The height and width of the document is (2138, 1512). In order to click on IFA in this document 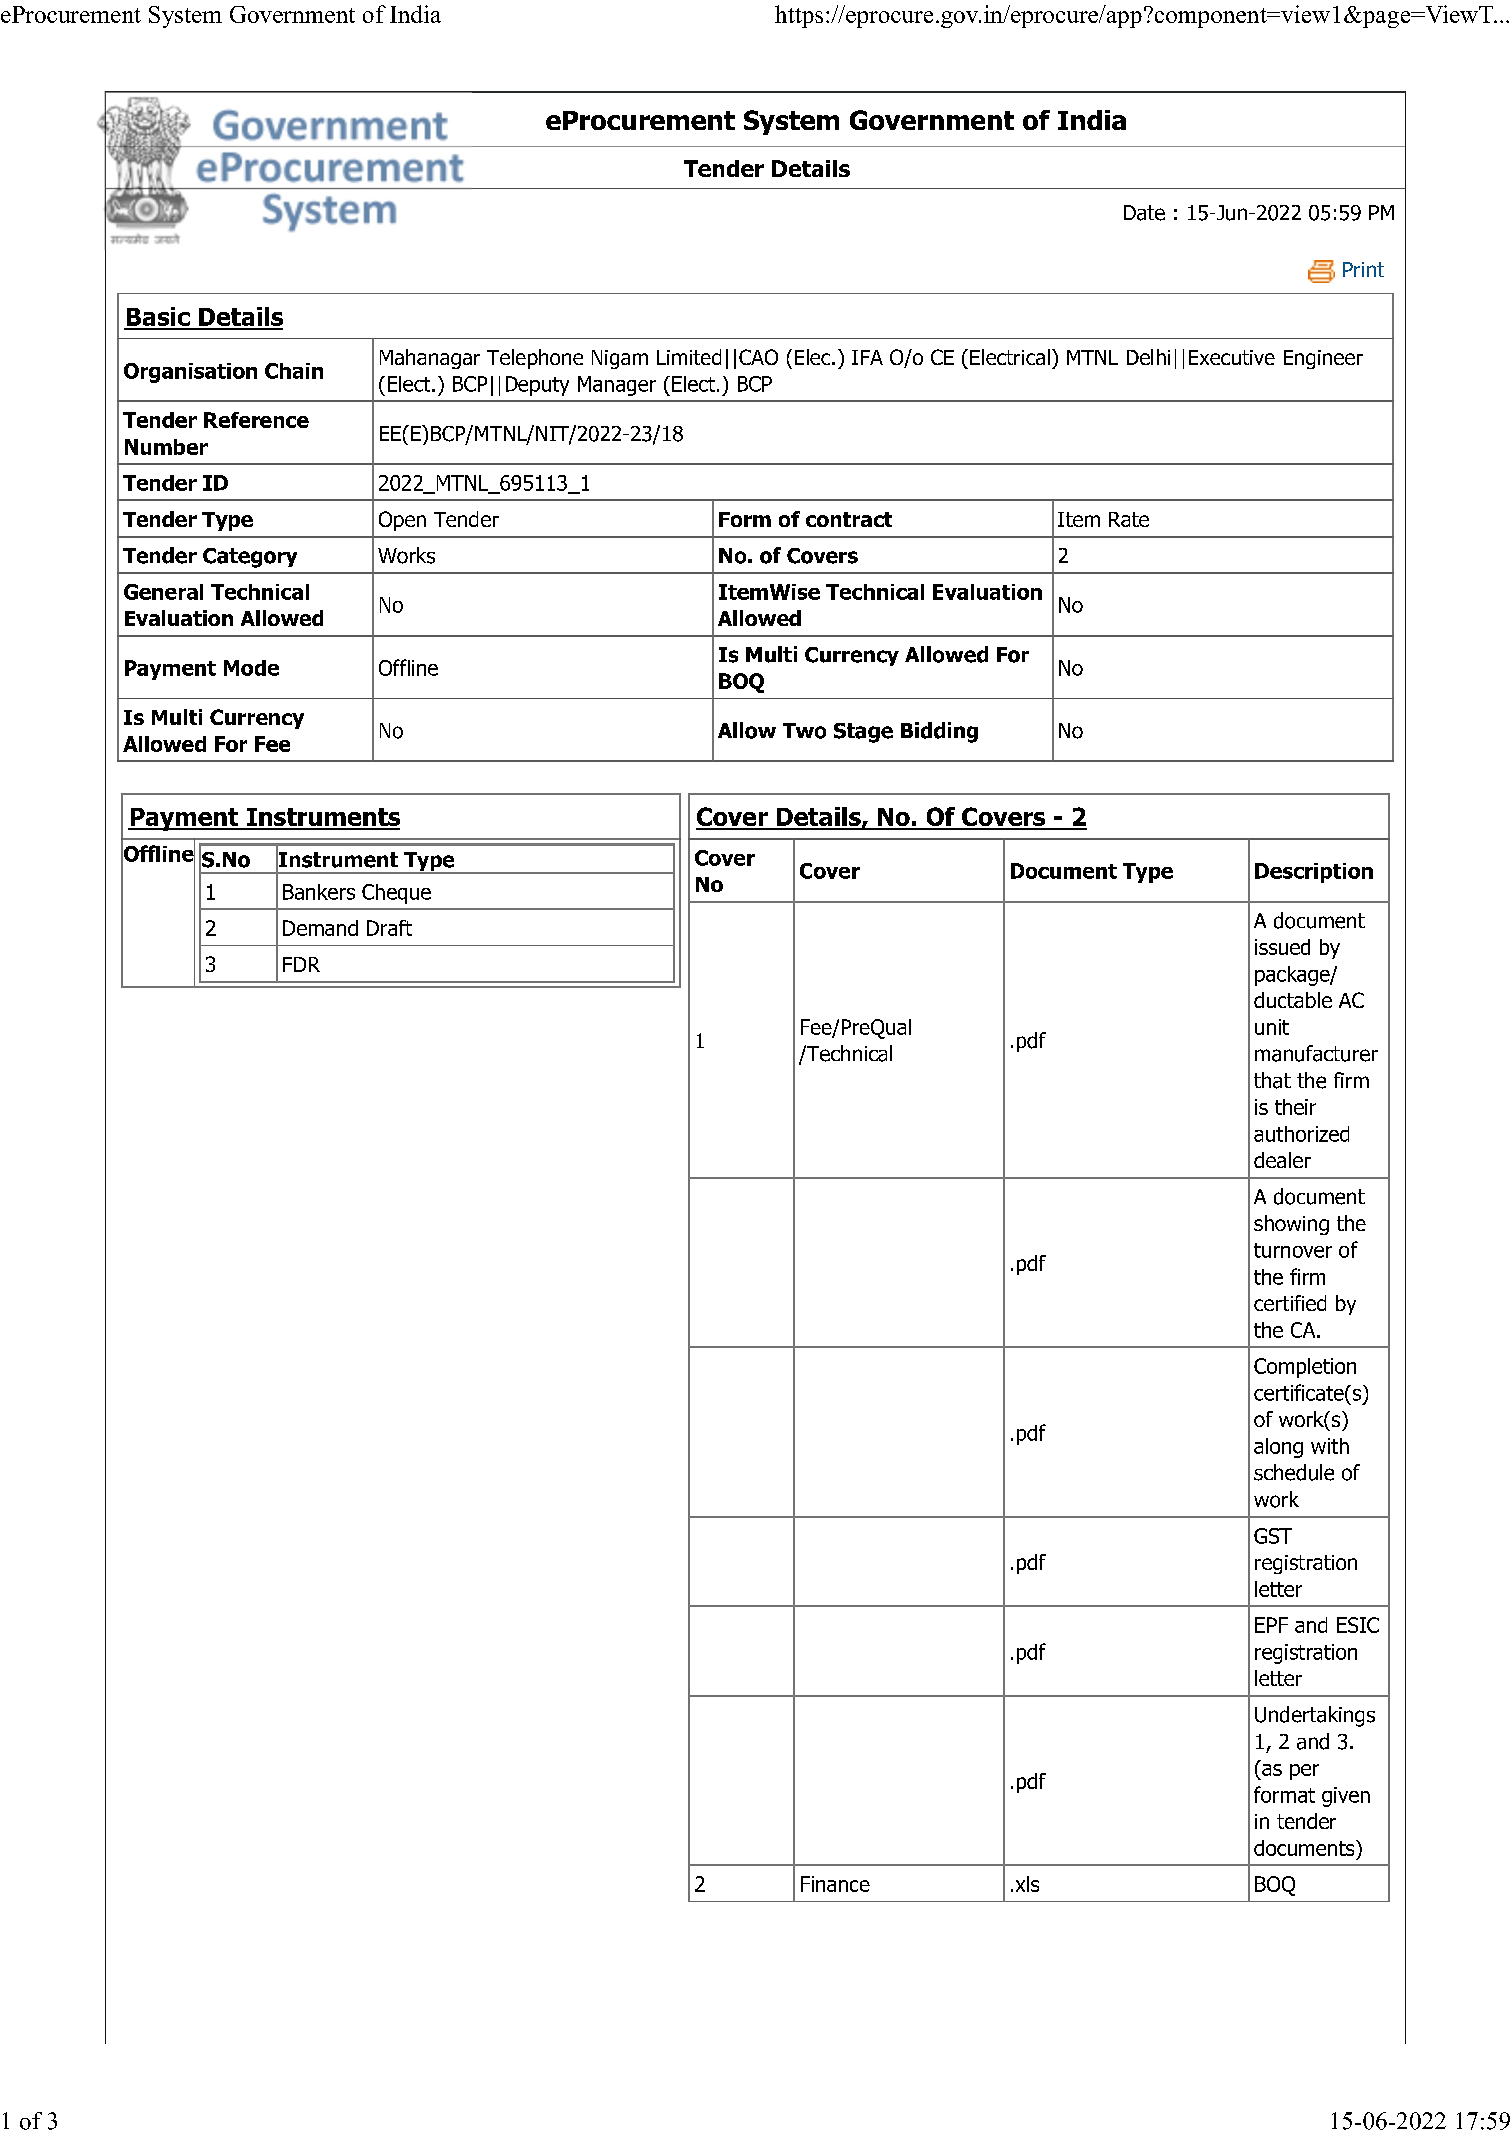, I will do `click(867, 357)`.
